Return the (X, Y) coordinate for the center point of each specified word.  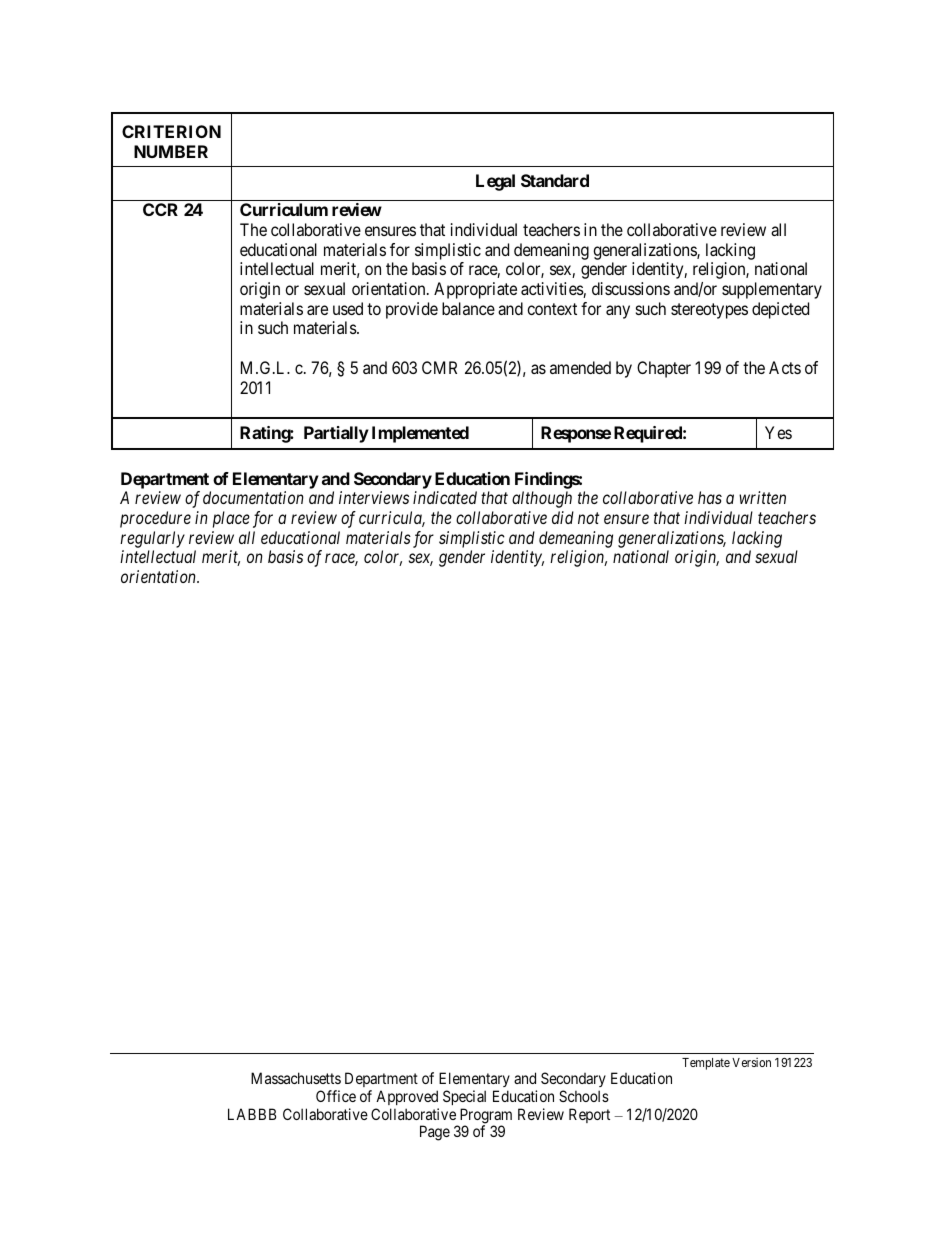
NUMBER (171, 151)
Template (706, 1064)
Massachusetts (296, 1078)
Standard (555, 180)
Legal (495, 182)
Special (464, 1097)
